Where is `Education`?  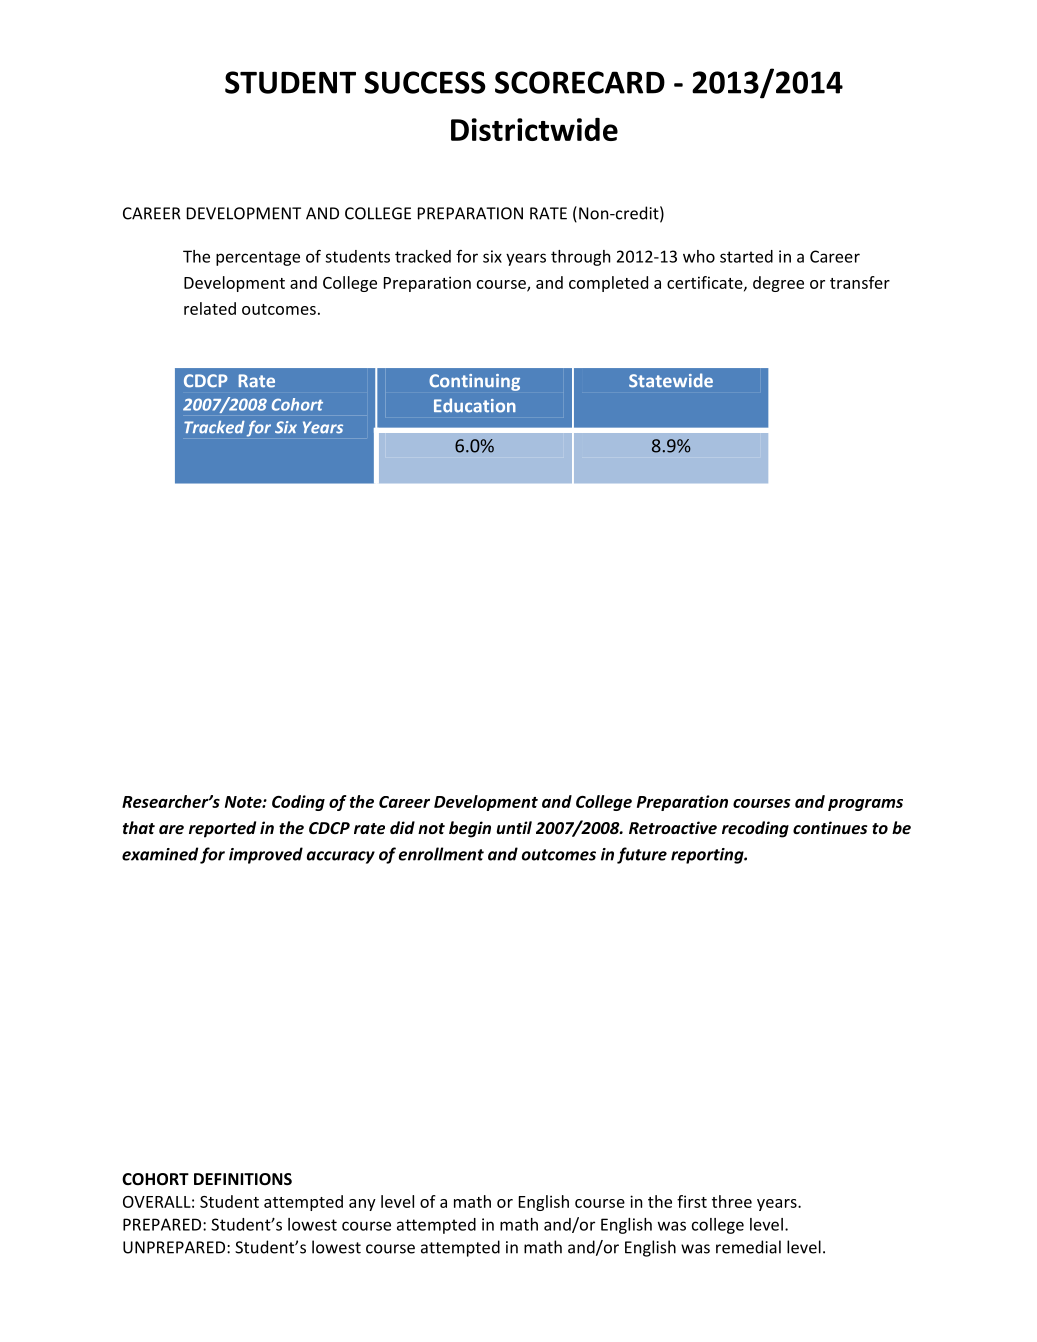
Education is located at coordinates (475, 405).
